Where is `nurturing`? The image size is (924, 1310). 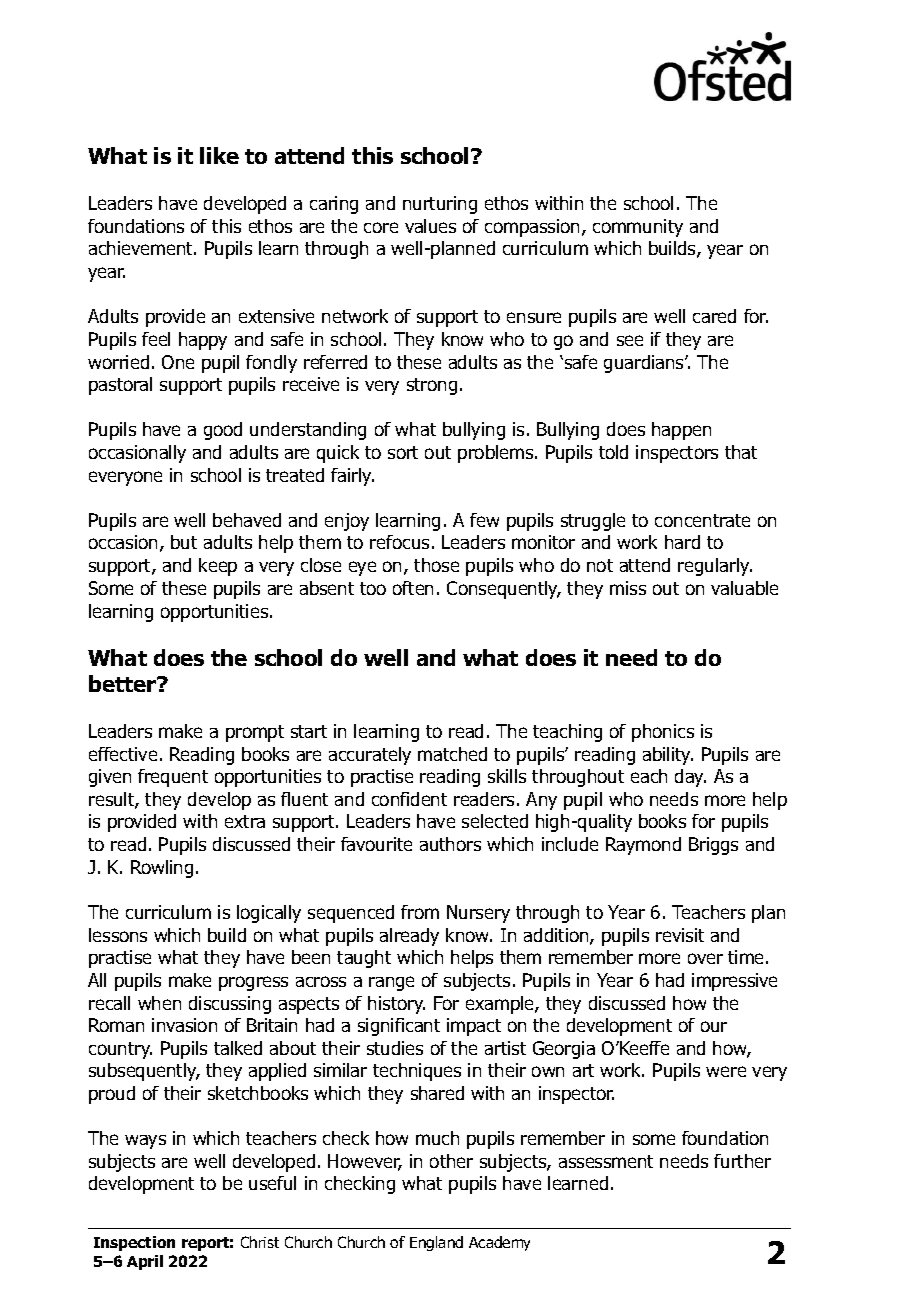 nurturing is located at coordinates (440, 205).
